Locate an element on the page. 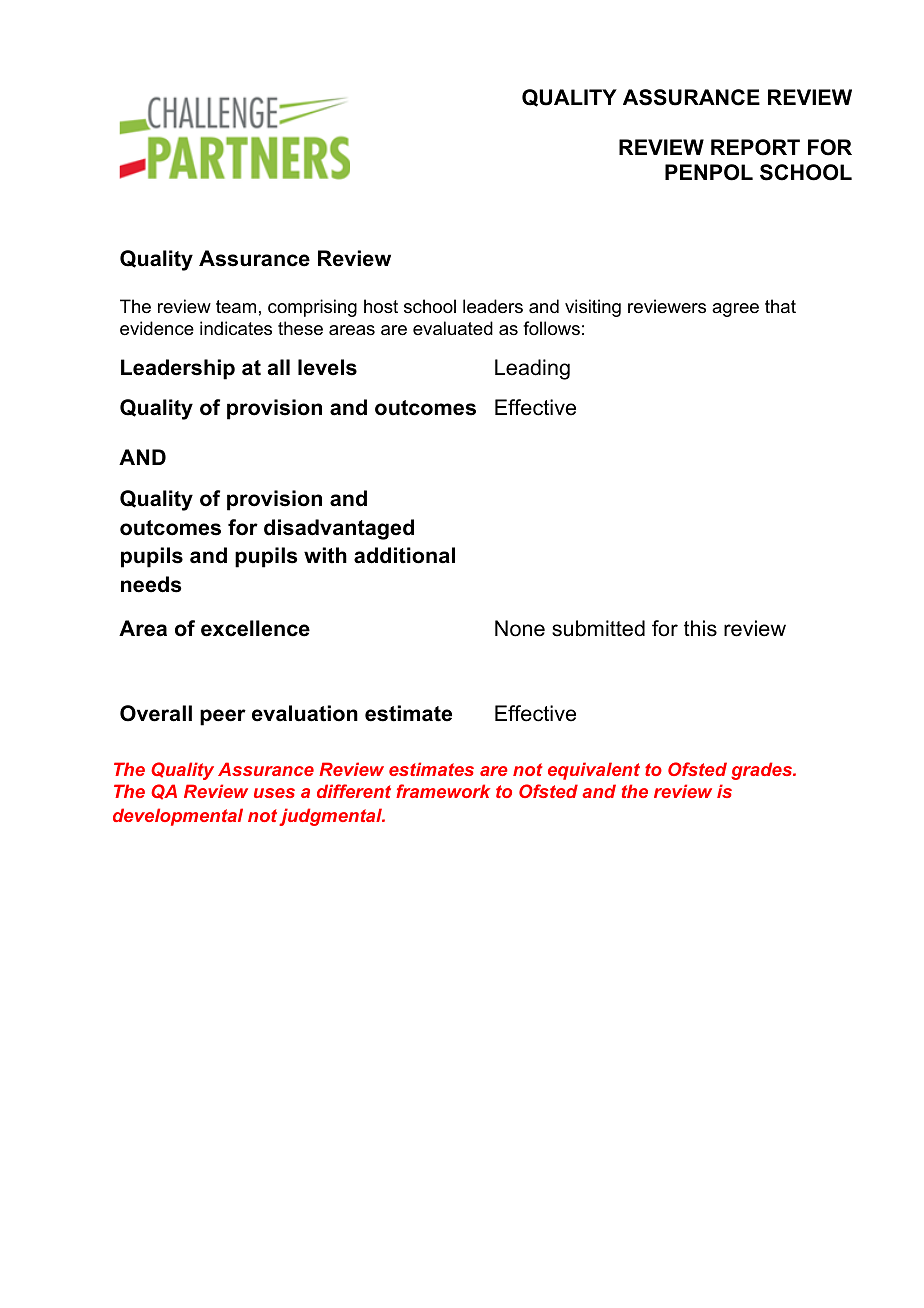 The height and width of the document is (1308, 924). agree is located at coordinates (735, 310).
